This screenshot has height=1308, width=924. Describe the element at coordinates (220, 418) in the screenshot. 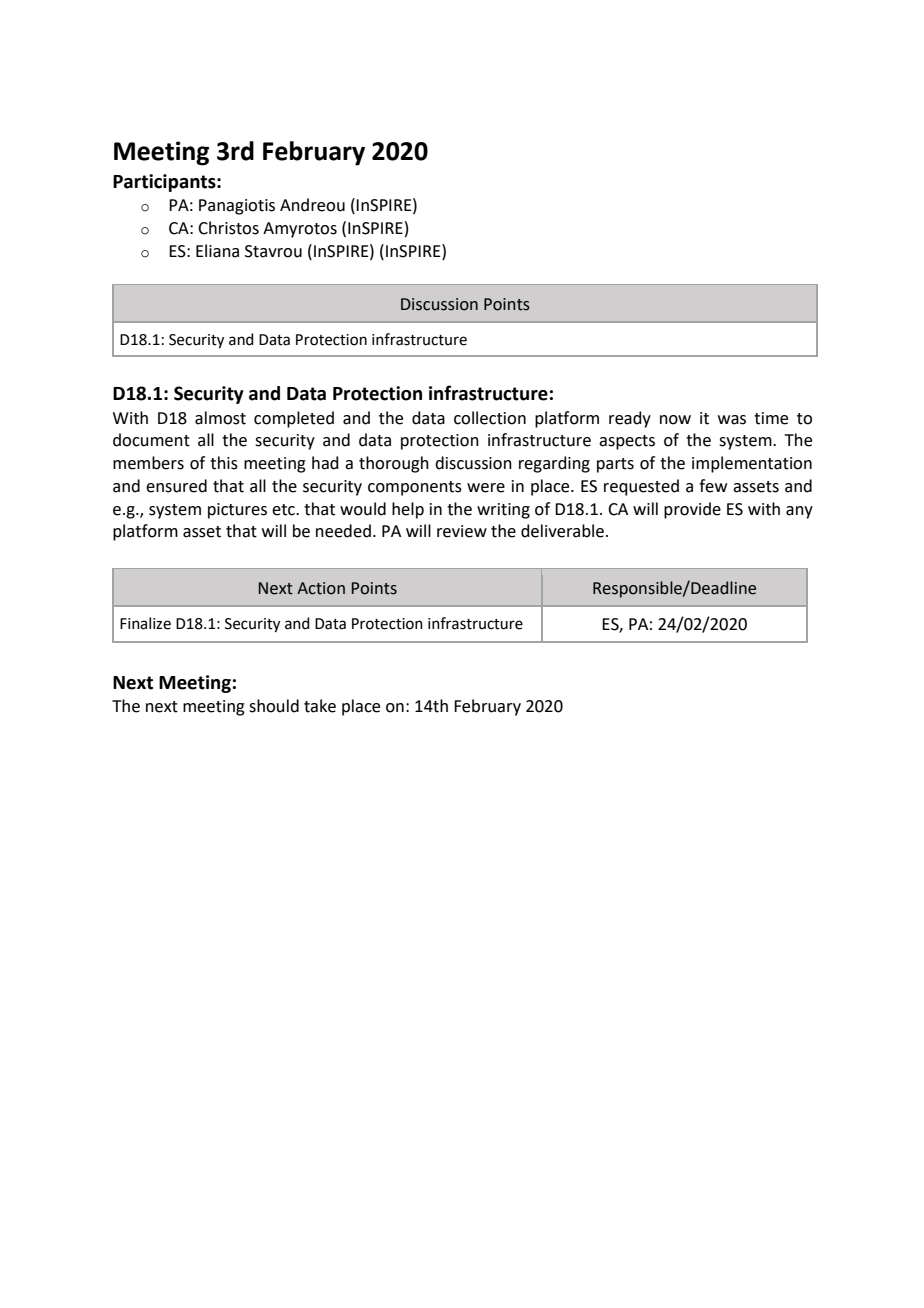

I see `almost` at that location.
